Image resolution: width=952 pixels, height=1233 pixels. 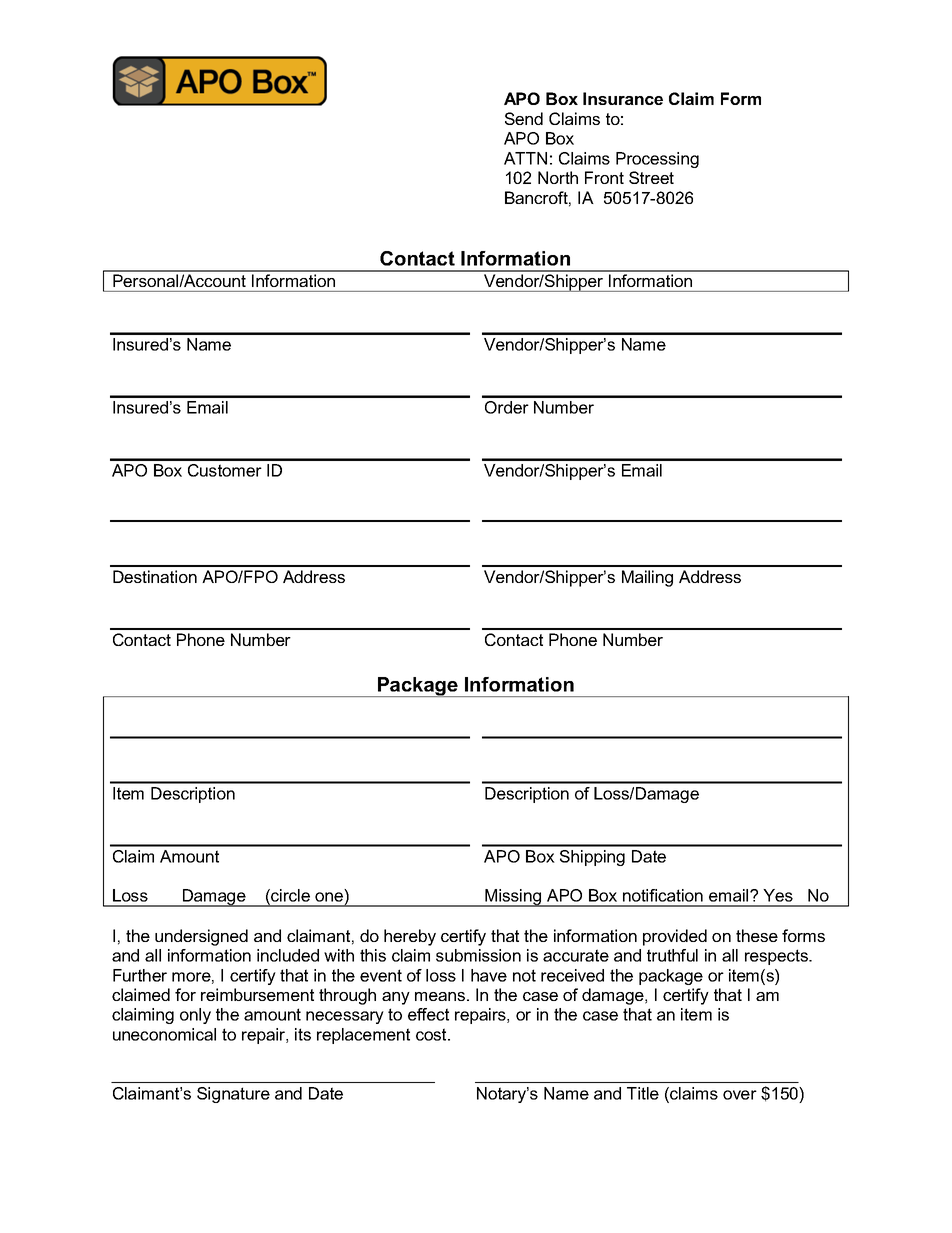 I want to click on provided, so click(x=675, y=937).
